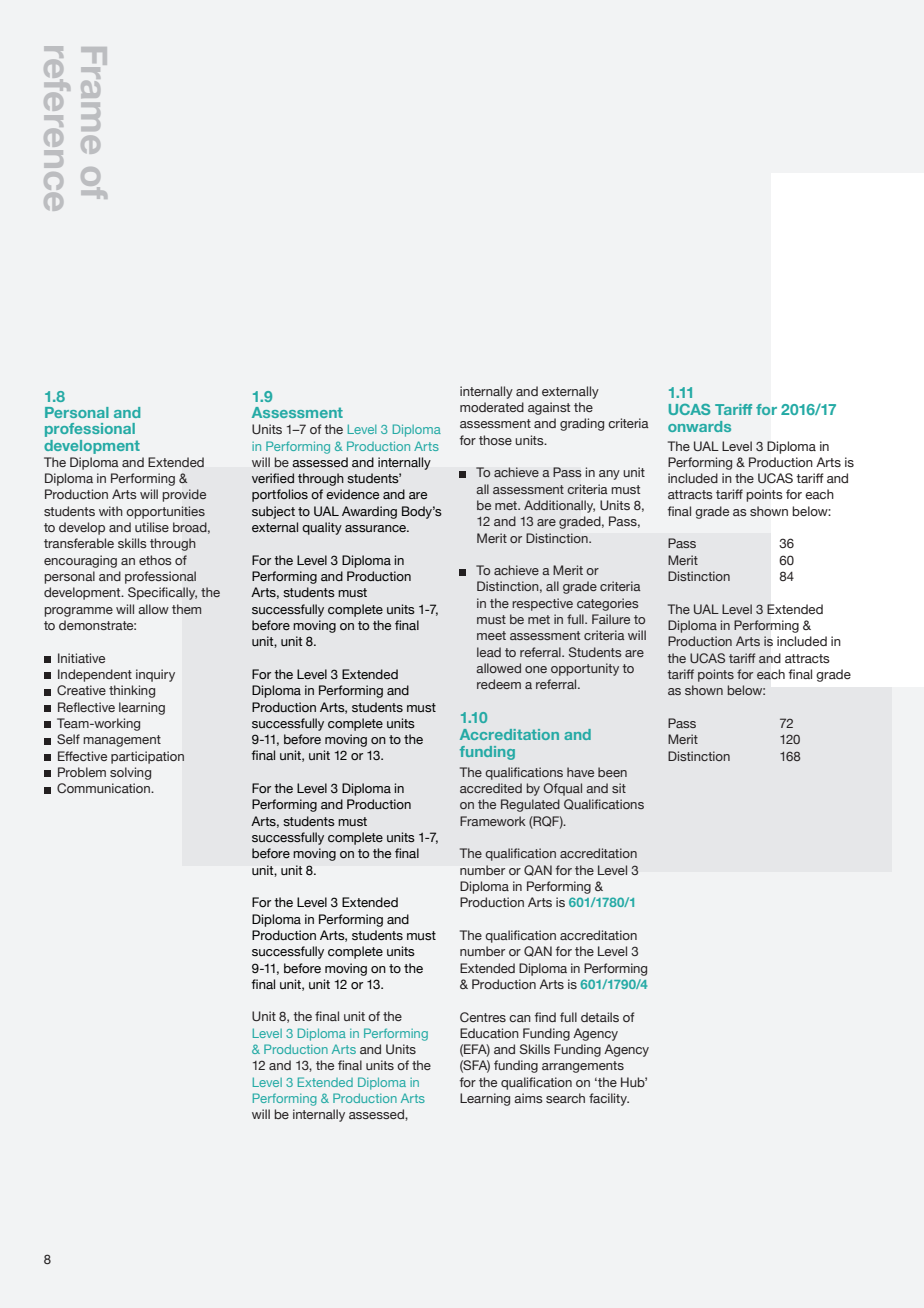 Image resolution: width=924 pixels, height=1308 pixels. What do you see at coordinates (491, 788) in the document?
I see `accredited` at bounding box center [491, 788].
